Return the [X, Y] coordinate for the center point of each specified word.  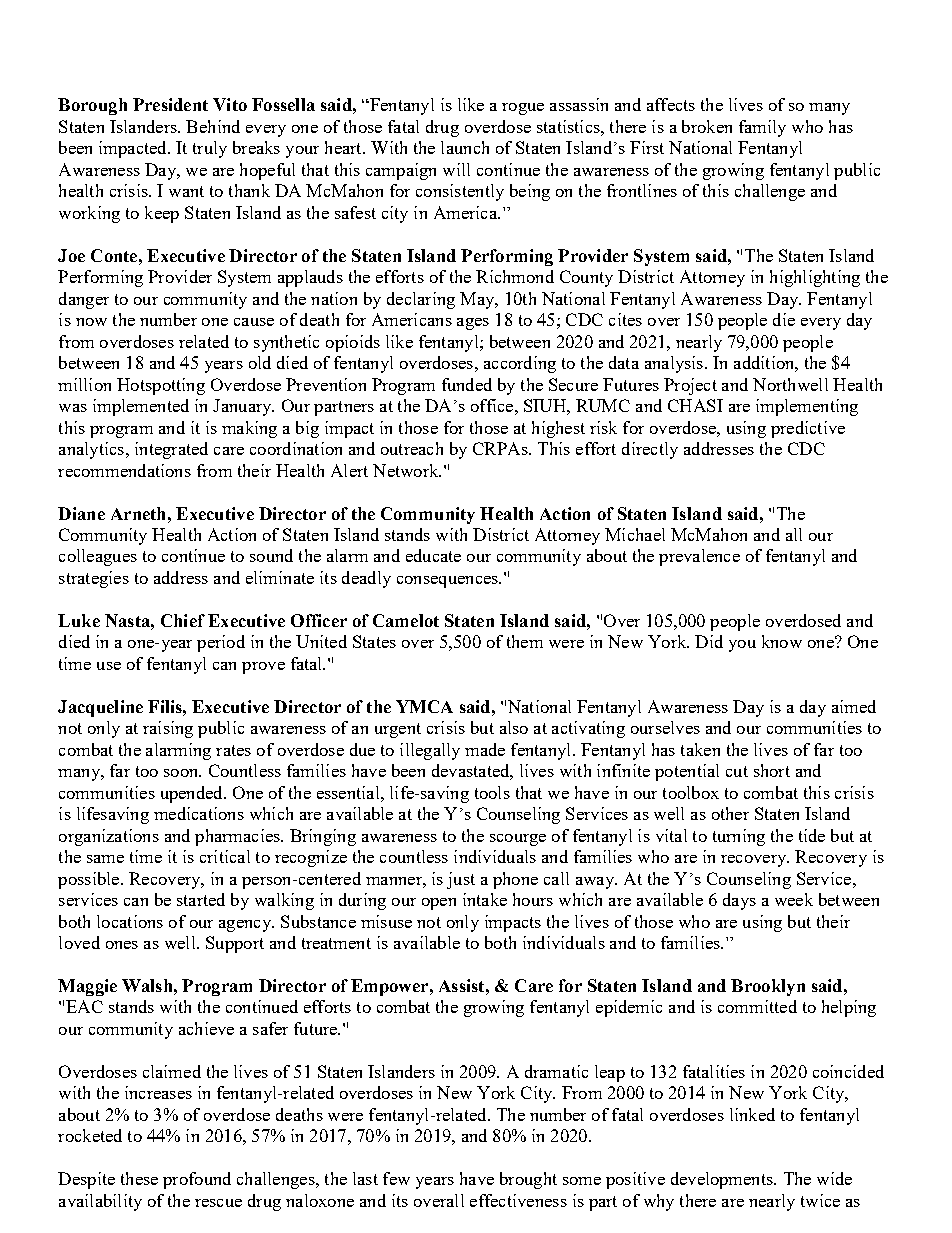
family [762, 128]
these [139, 1178]
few [396, 1178]
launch [465, 147]
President [170, 104]
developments [723, 1180]
